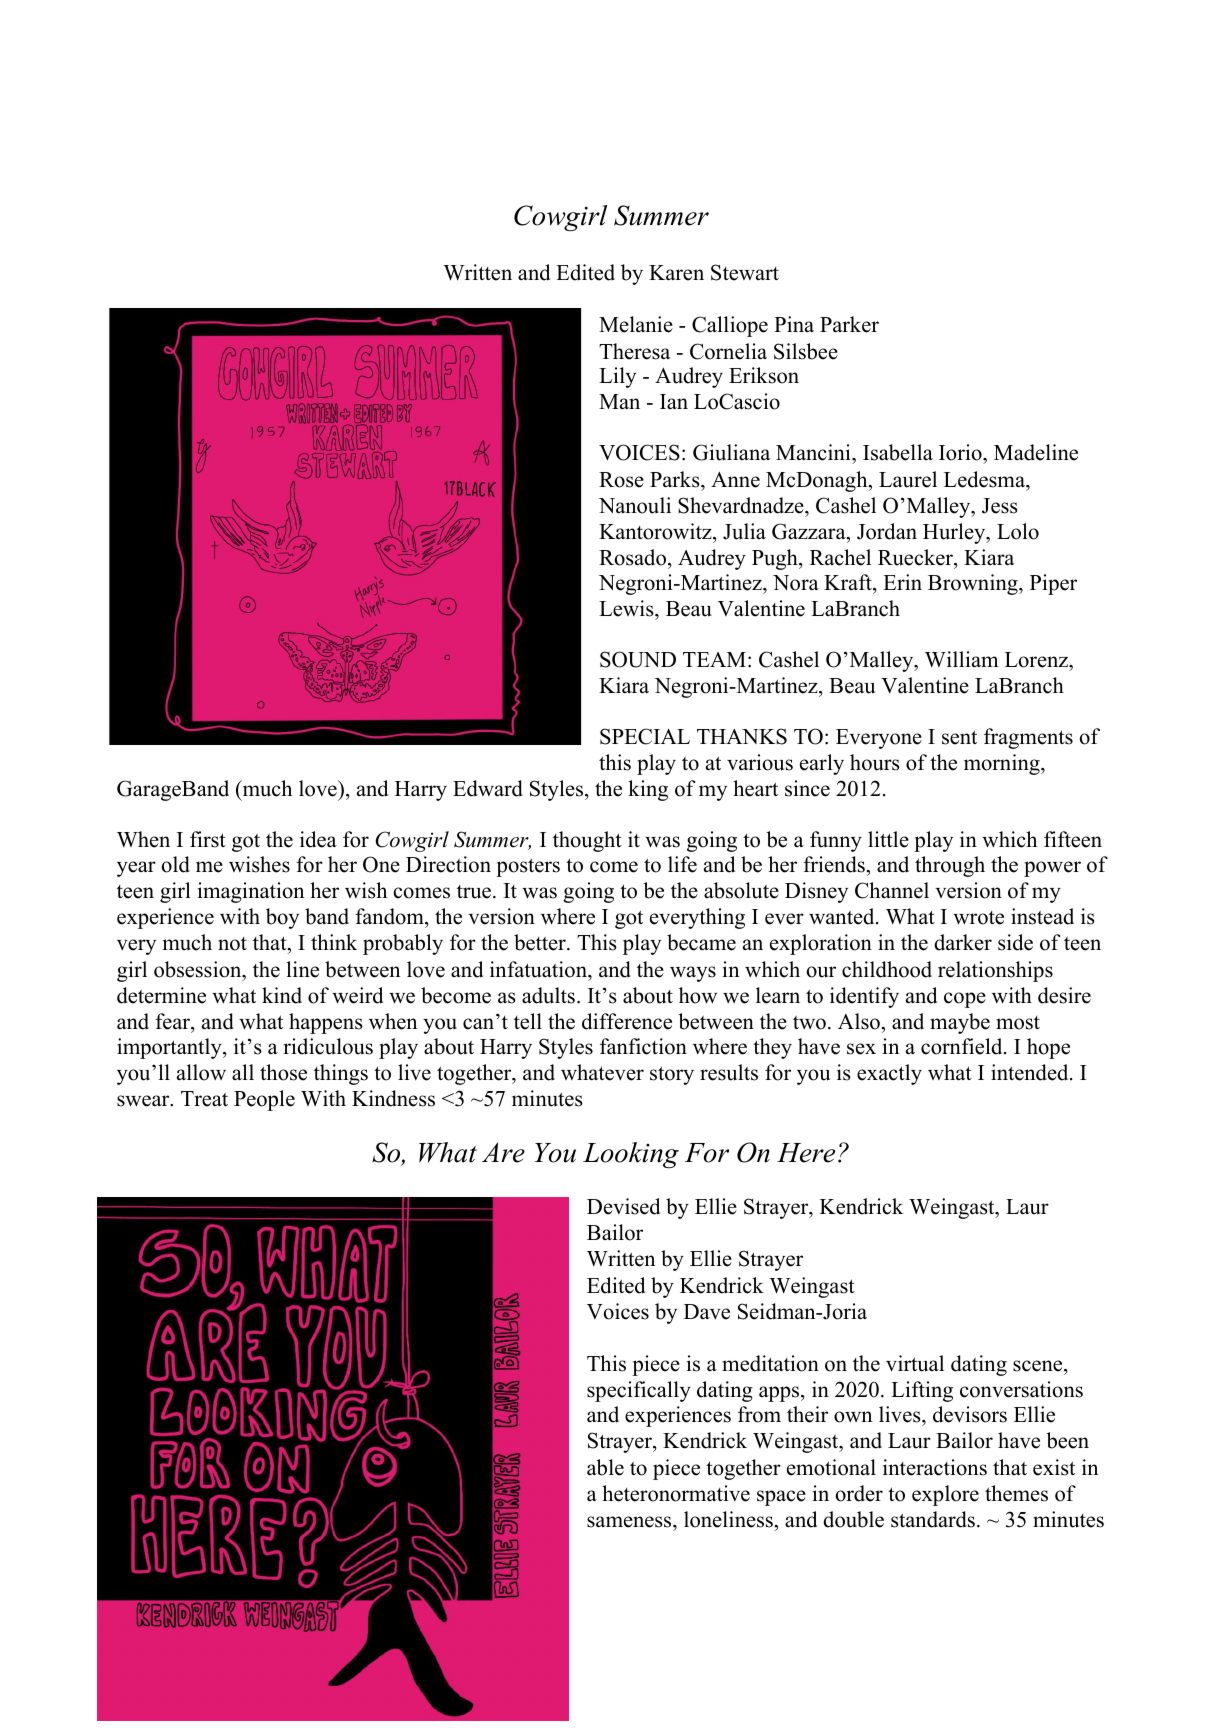  Describe the element at coordinates (974, 584) in the screenshot. I see `Browning` at that location.
